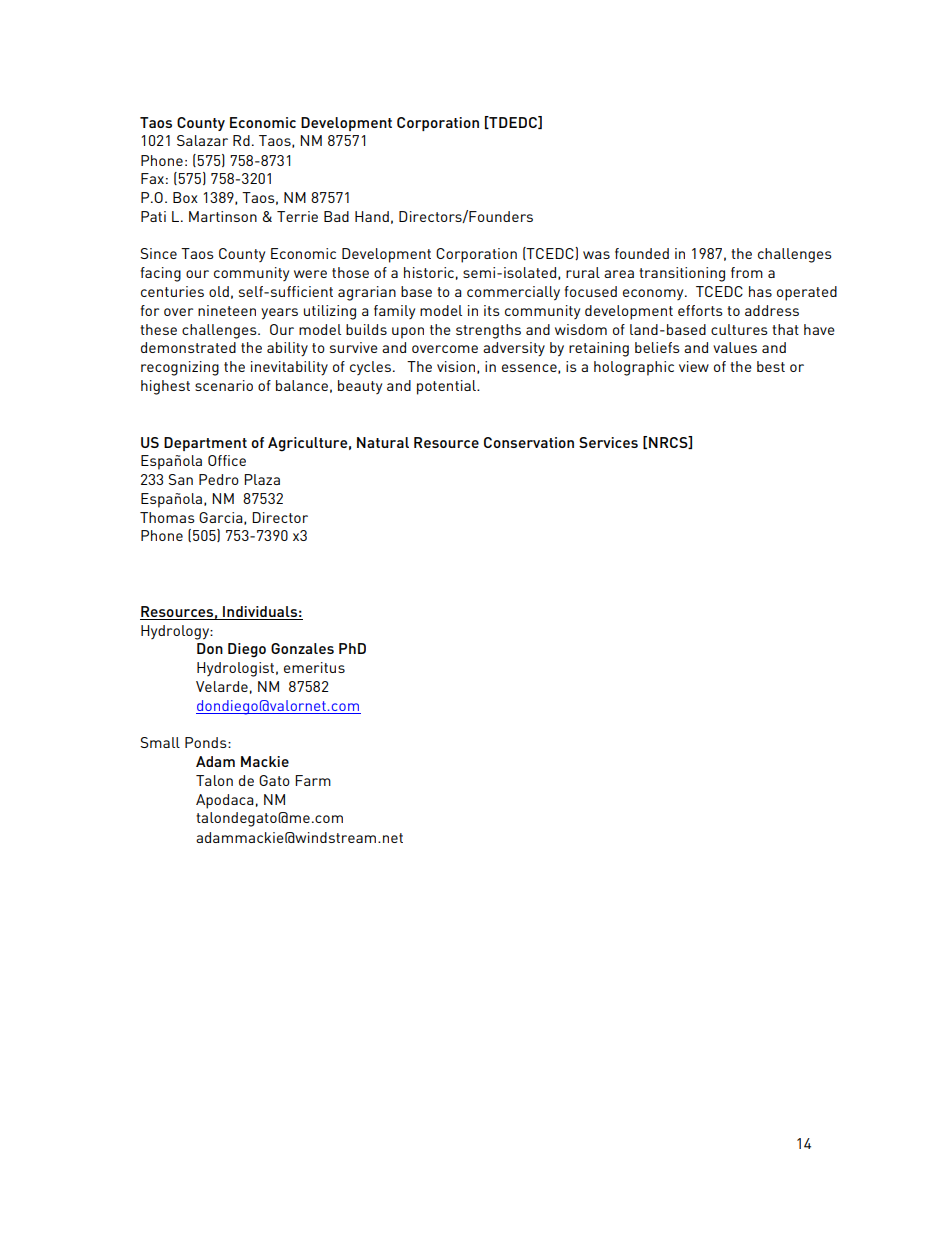  Describe the element at coordinates (372, 216) in the screenshot. I see `Hand` at that location.
